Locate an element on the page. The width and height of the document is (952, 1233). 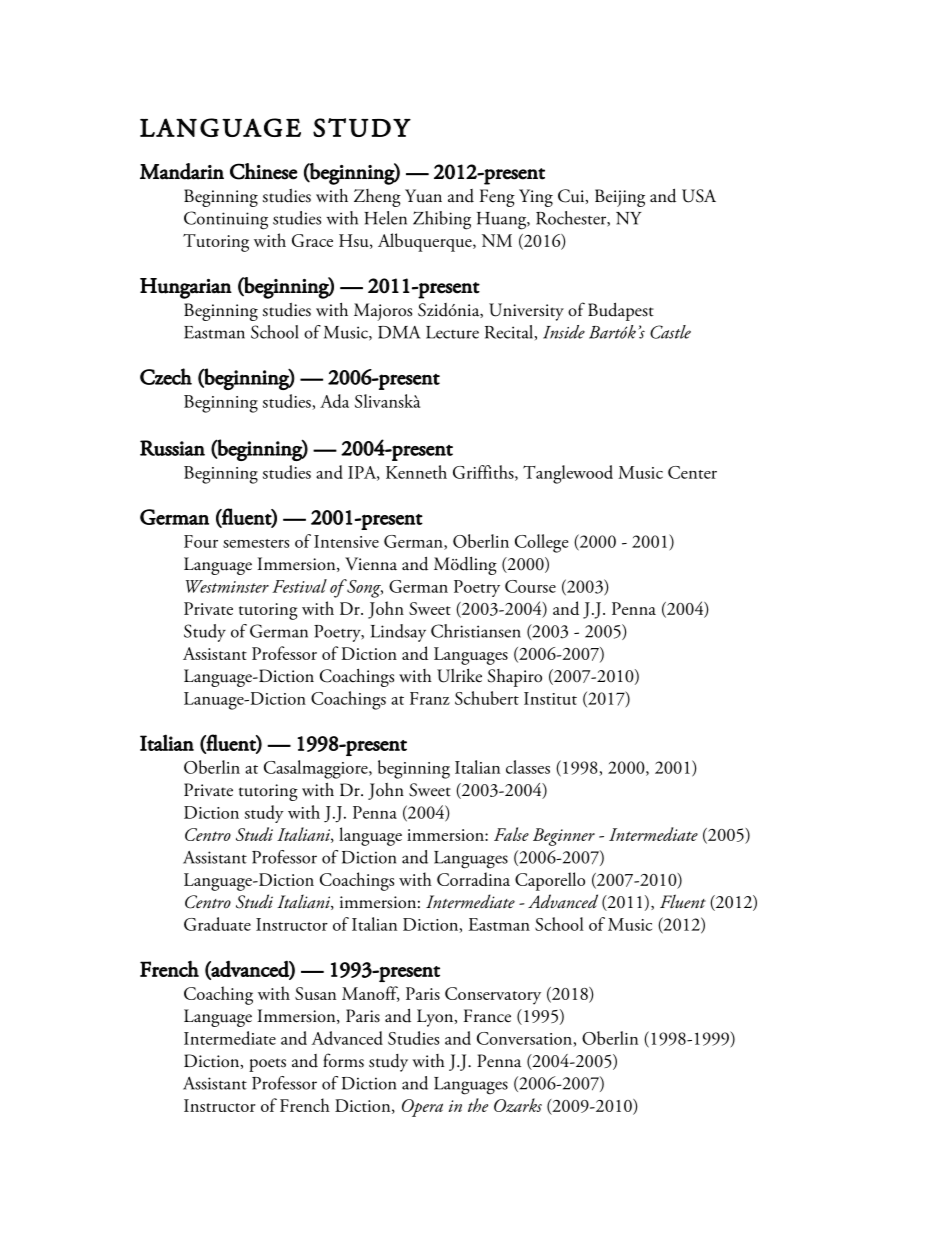
Westminster is located at coordinates (227, 586).
